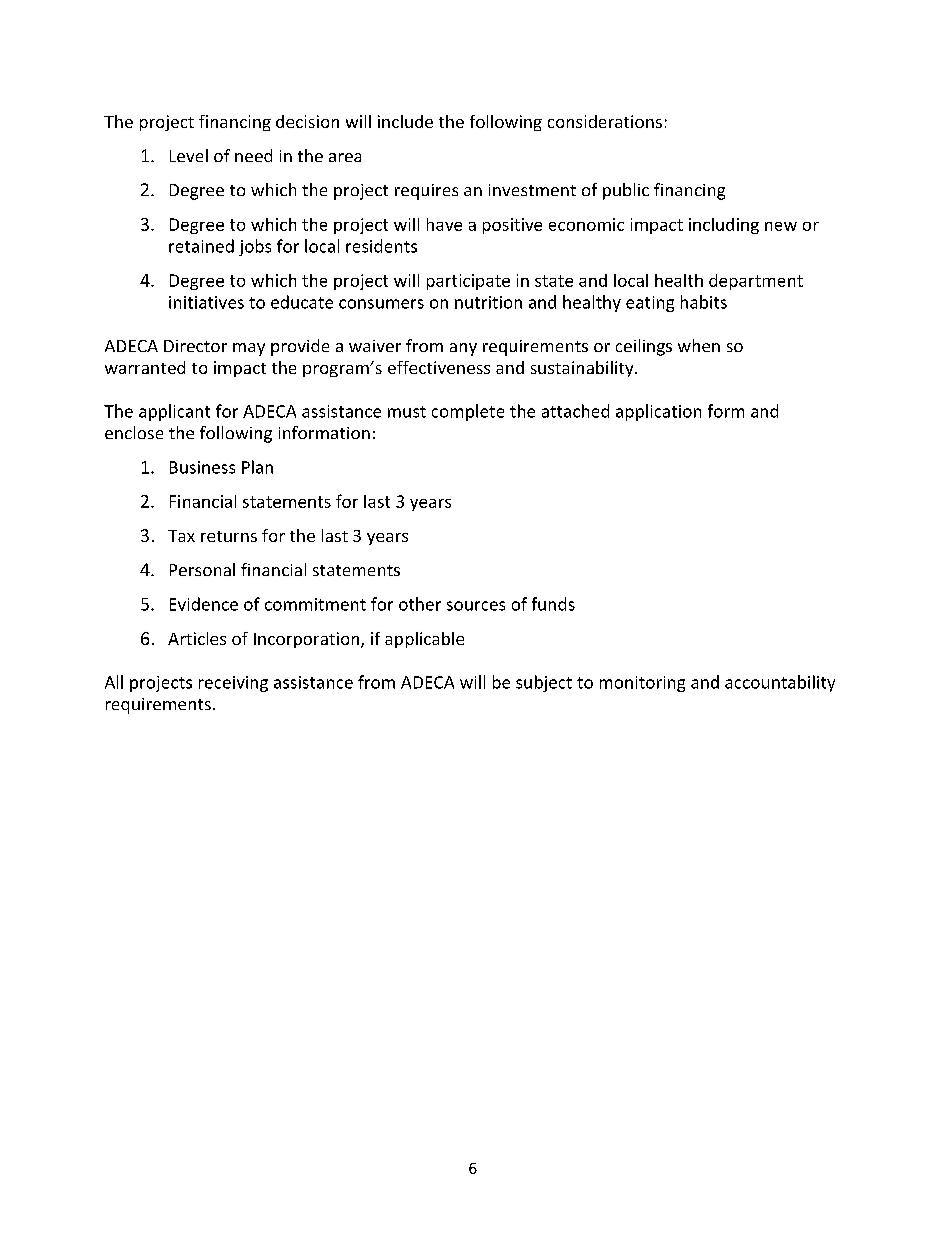 The height and width of the screenshot is (1233, 952). What do you see at coordinates (233, 684) in the screenshot?
I see `receiving` at bounding box center [233, 684].
